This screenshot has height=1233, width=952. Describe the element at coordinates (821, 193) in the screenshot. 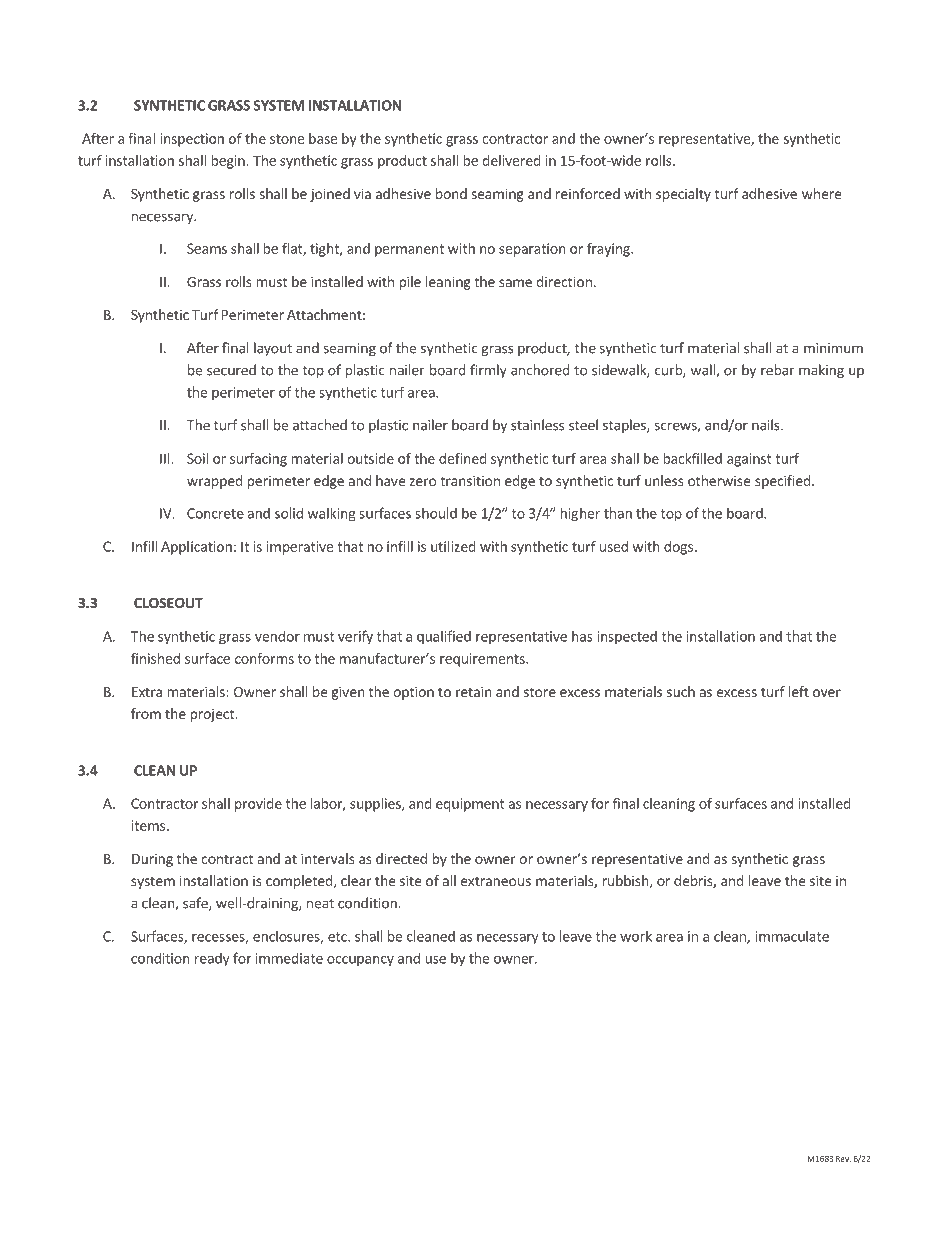

I see `where` at that location.
